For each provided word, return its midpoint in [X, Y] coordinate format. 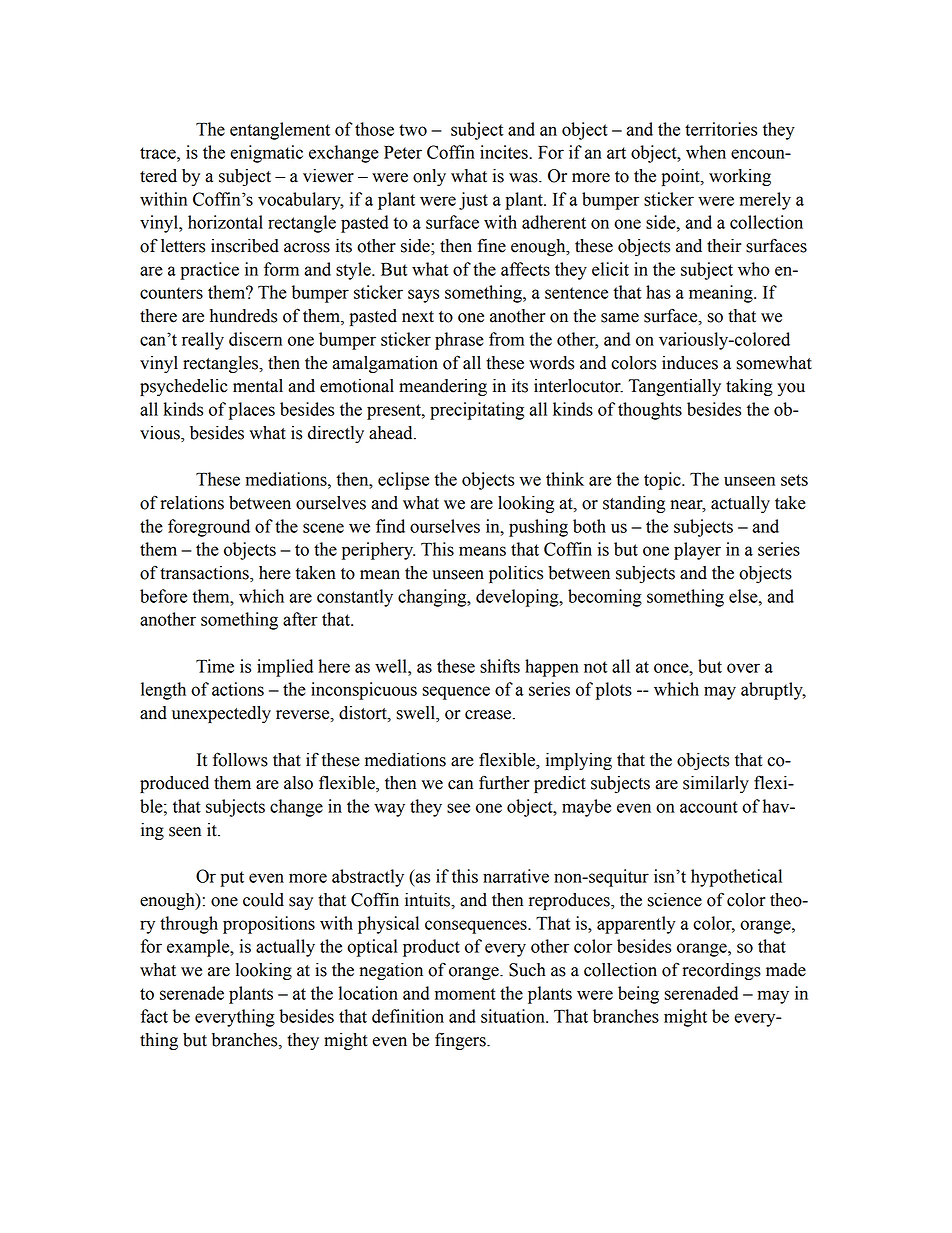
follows [240, 759]
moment [465, 994]
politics [516, 574]
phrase [459, 341]
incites [505, 152]
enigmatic [266, 154]
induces [690, 363]
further [504, 782]
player [697, 551]
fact [154, 1016]
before [163, 596]
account [709, 807]
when [706, 152]
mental [258, 386]
